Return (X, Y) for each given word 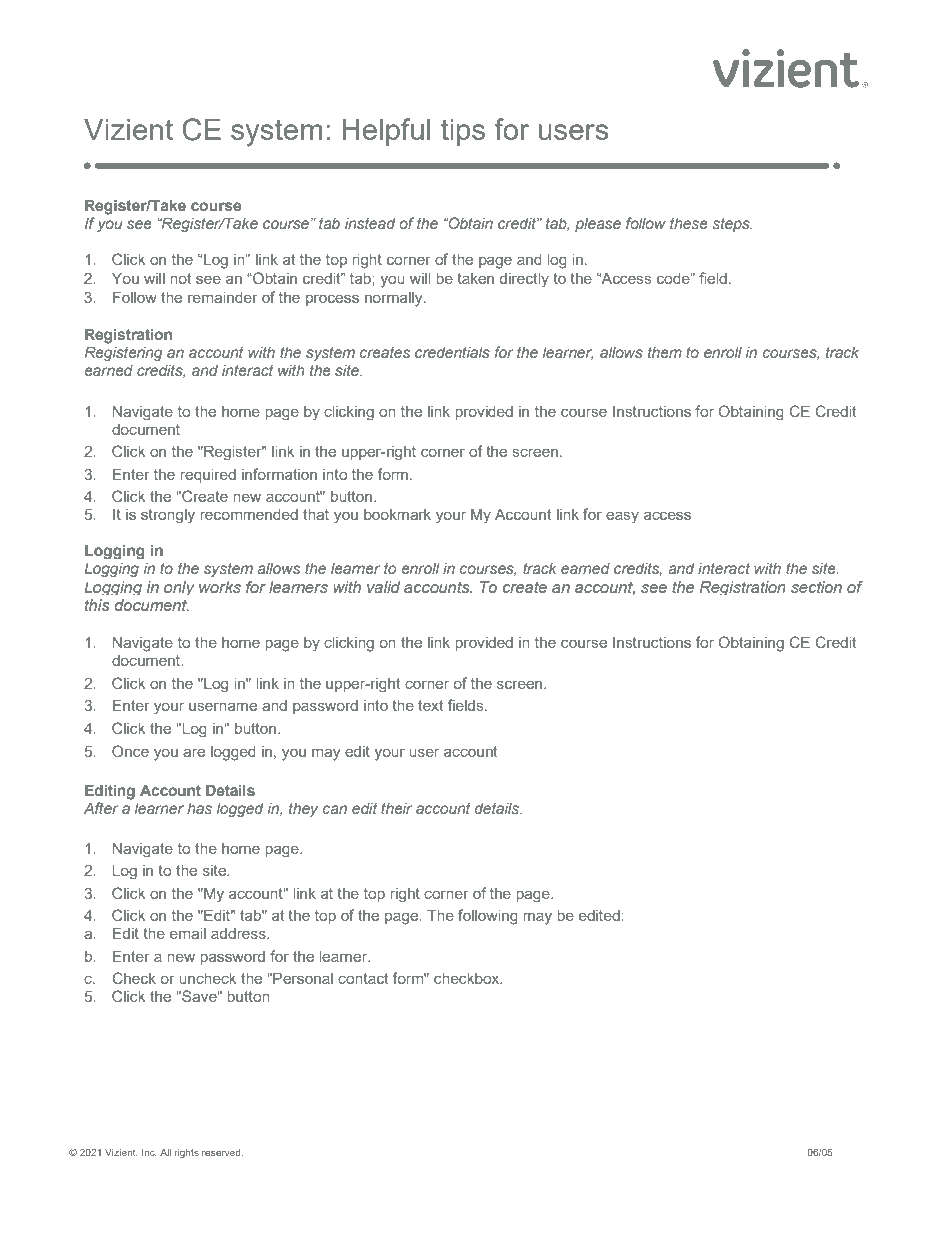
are (194, 752)
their (396, 808)
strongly (168, 516)
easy (622, 517)
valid (383, 587)
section (816, 587)
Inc (149, 1152)
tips (463, 132)
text (430, 705)
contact (363, 978)
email (188, 933)
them (665, 352)
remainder (223, 297)
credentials (452, 352)
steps (732, 225)
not (180, 278)
